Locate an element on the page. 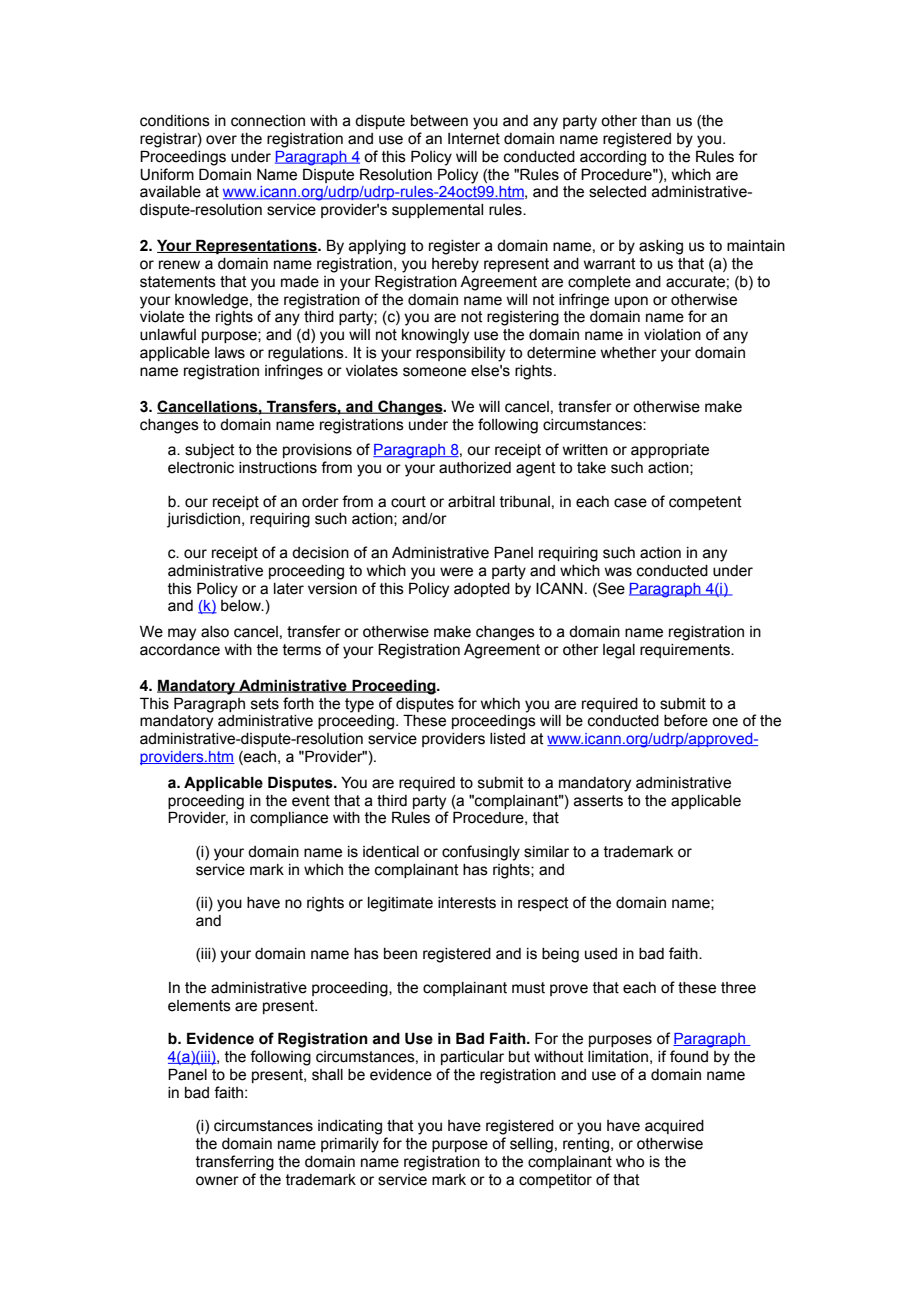  confusingly is located at coordinates (481, 853).
